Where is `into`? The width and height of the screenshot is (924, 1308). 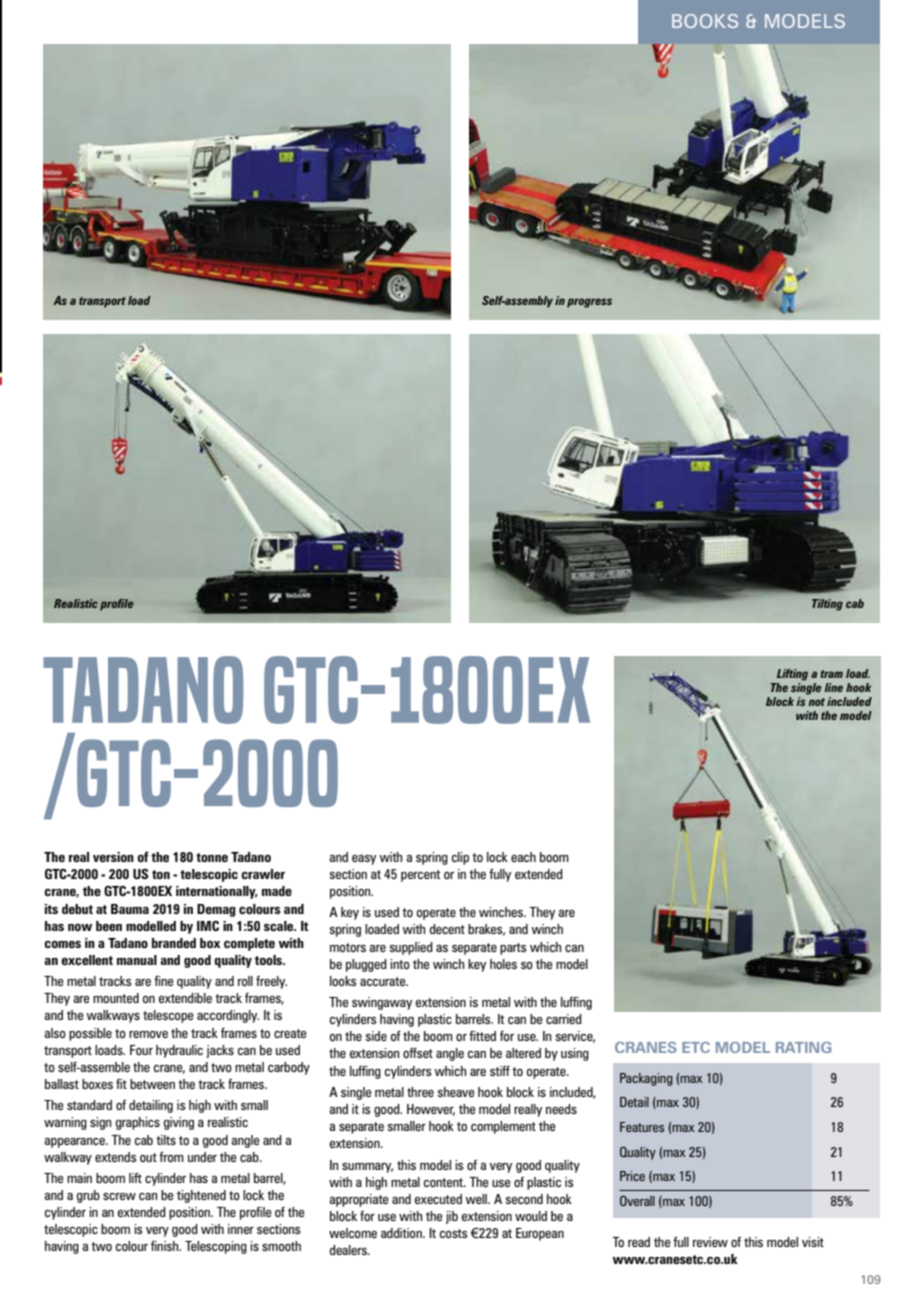 into is located at coordinates (400, 964).
